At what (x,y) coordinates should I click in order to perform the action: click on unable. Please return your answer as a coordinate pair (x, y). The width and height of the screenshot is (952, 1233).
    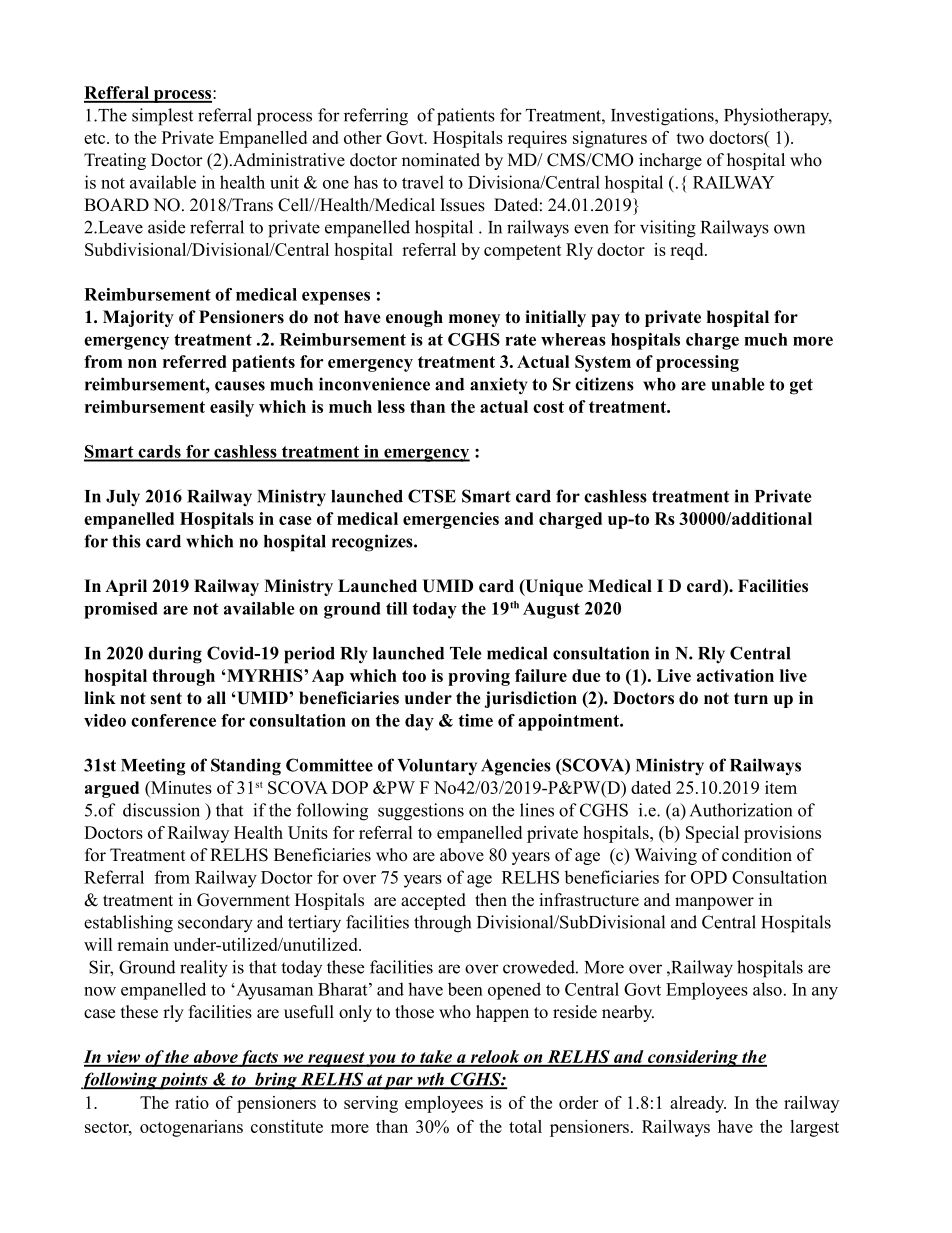
    Looking at the image, I should click on (738, 384).
